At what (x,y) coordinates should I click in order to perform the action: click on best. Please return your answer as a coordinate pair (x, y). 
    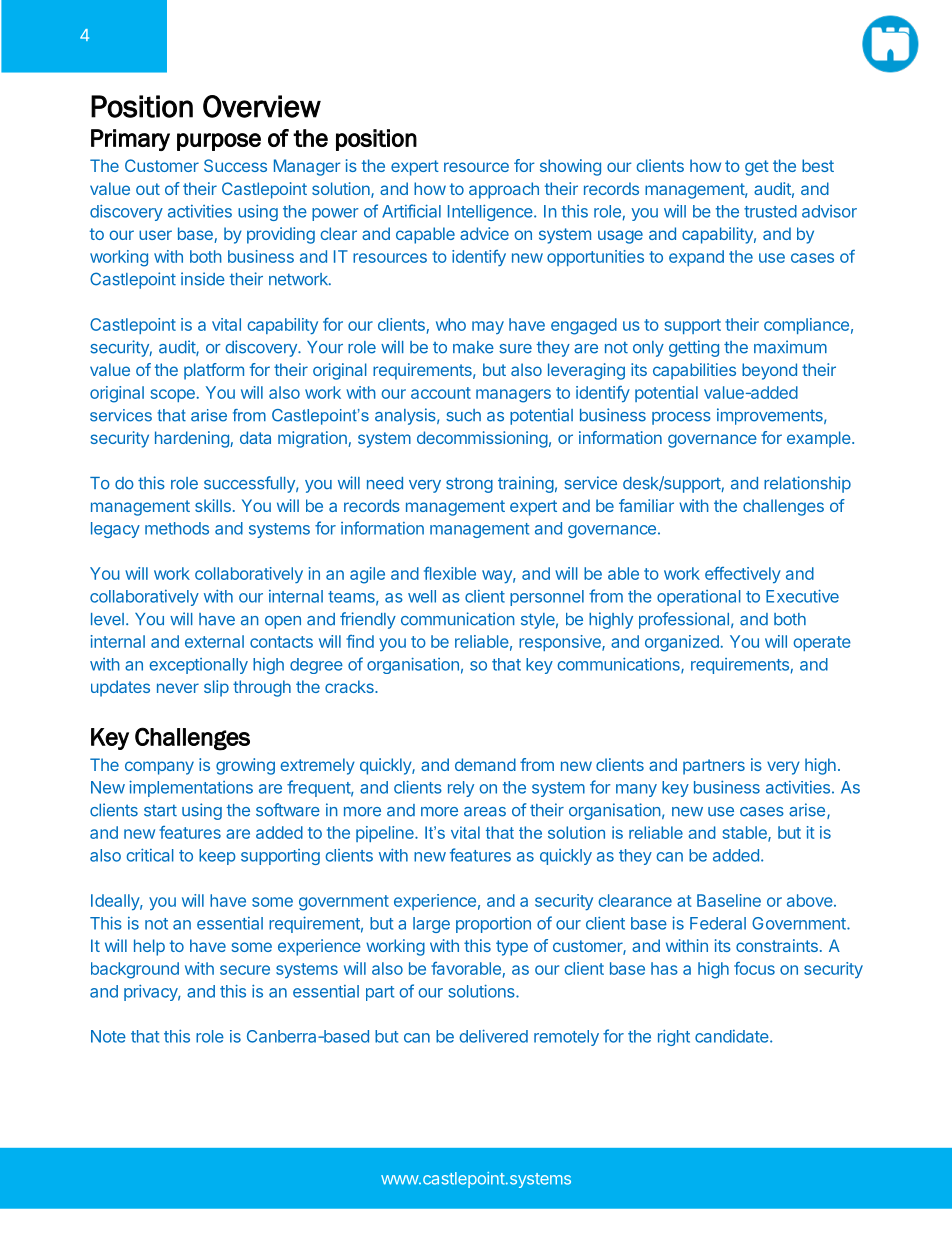
    Looking at the image, I should click on (818, 165).
